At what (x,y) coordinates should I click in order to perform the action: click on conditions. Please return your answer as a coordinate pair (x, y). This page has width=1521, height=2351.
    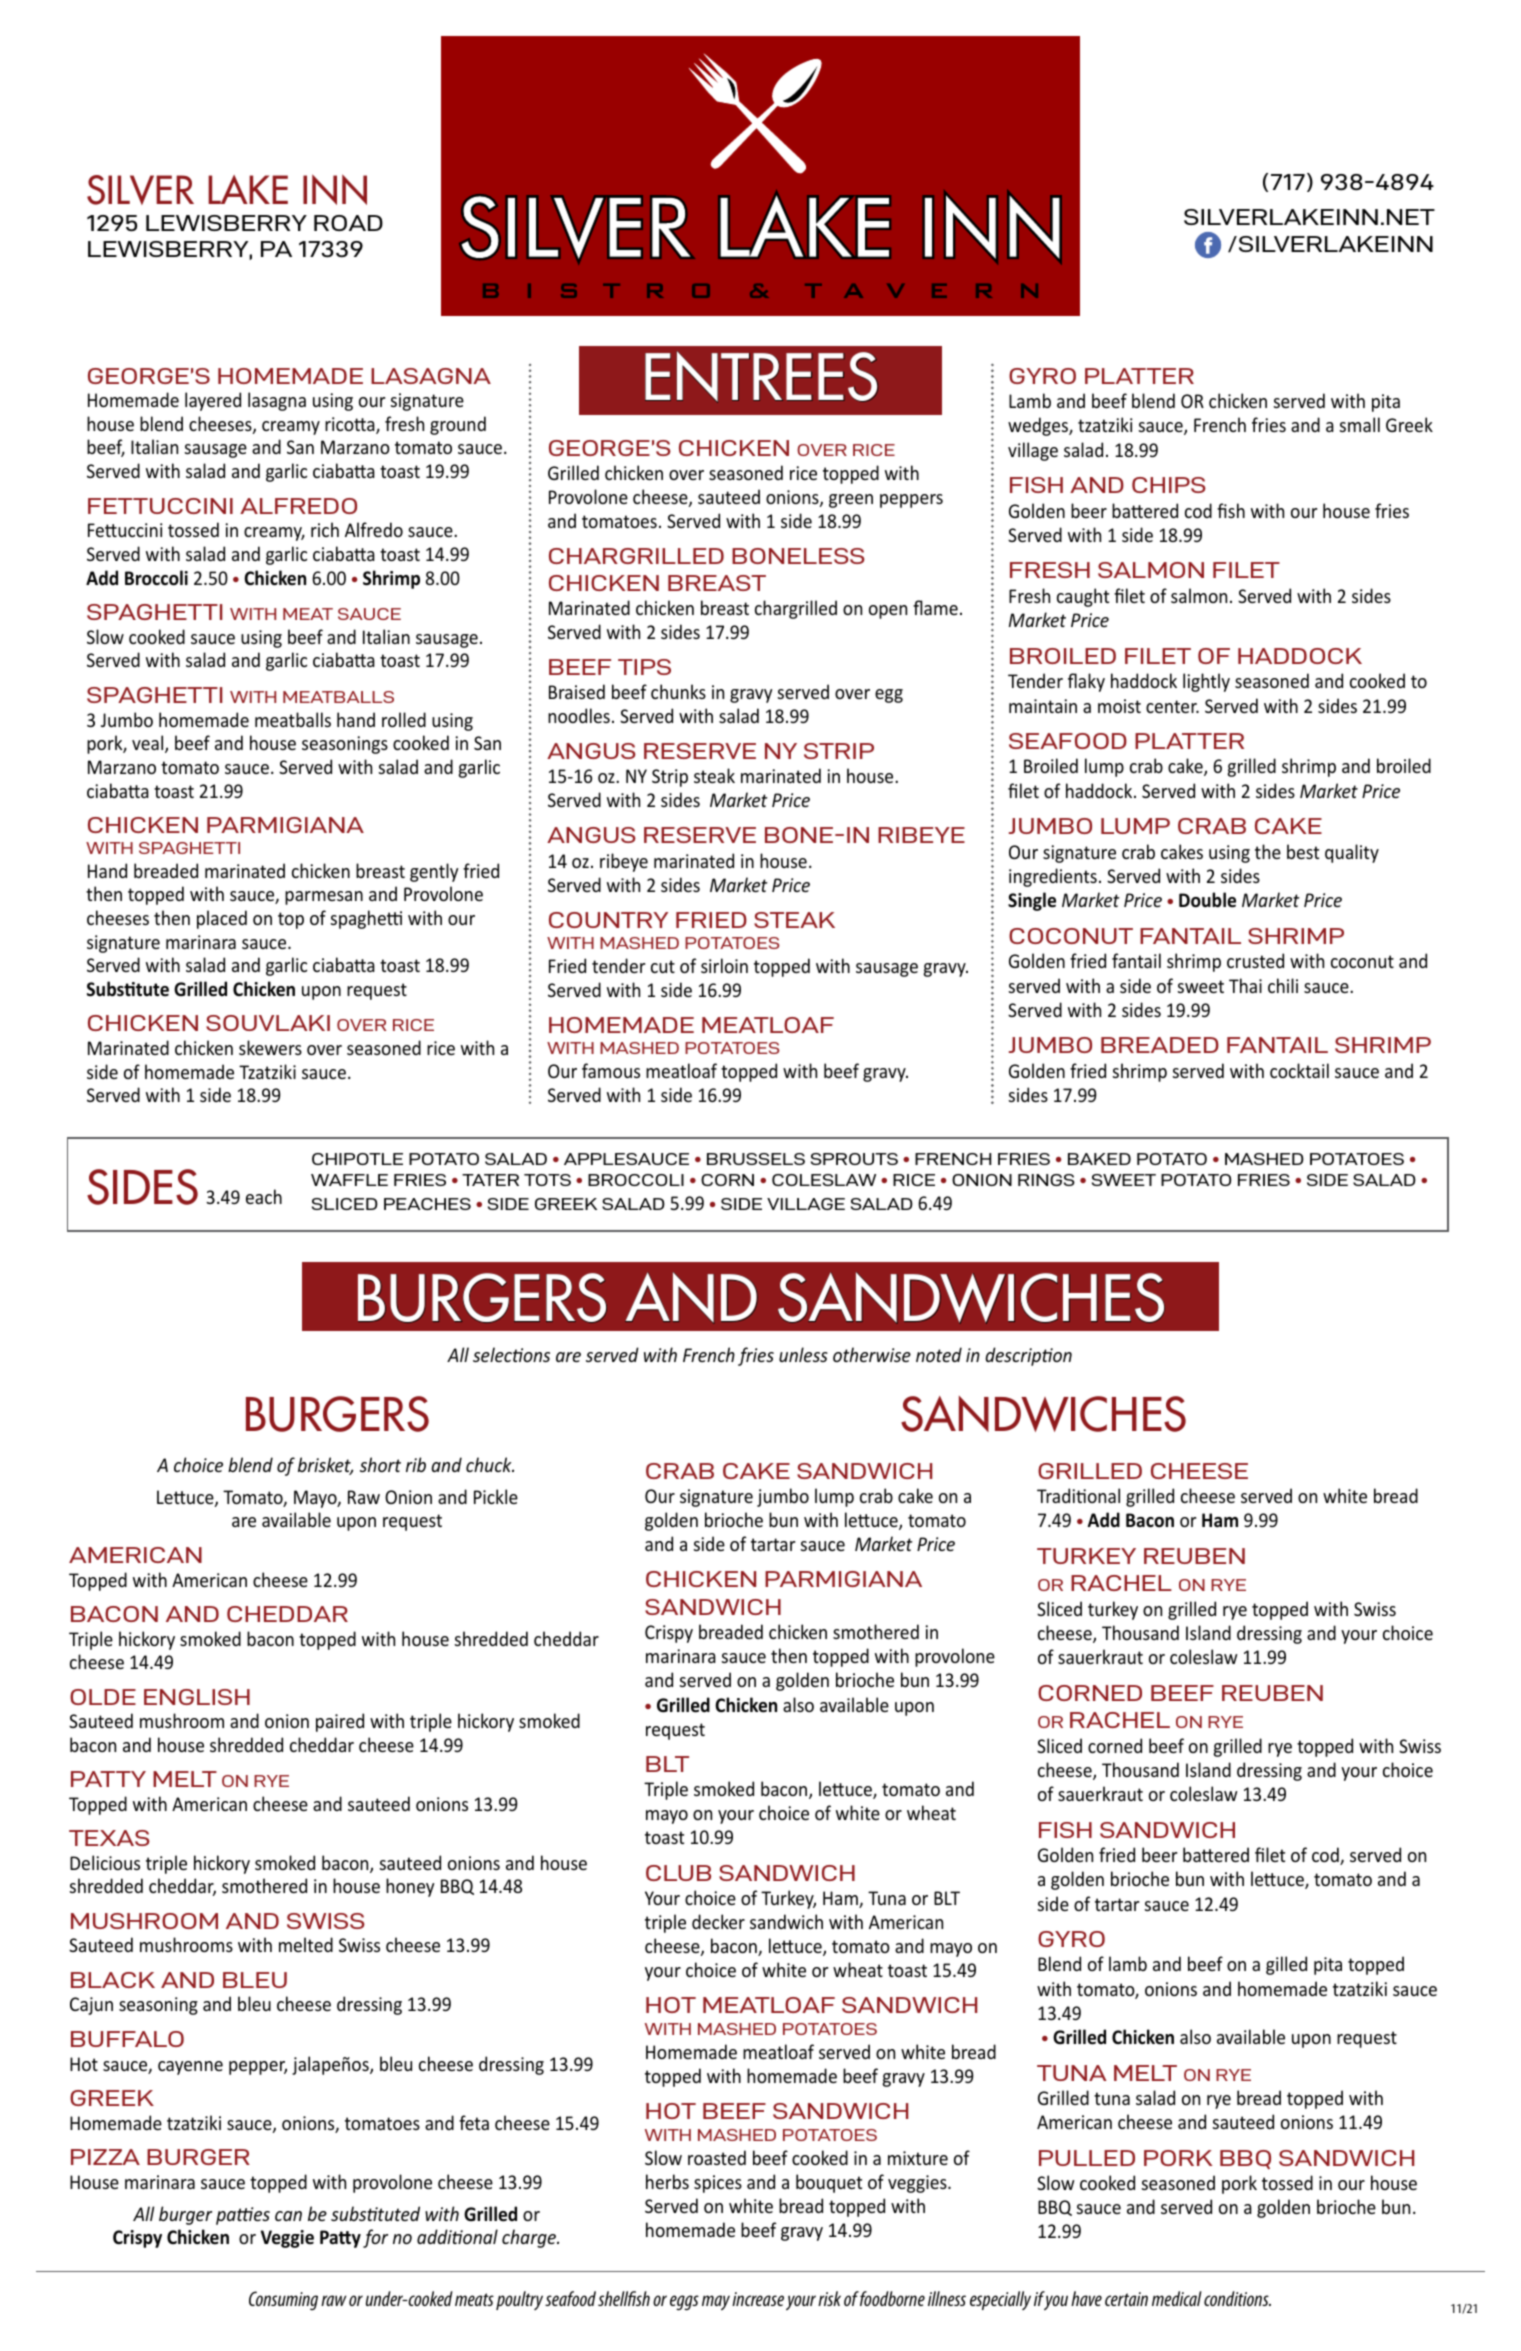
    Looking at the image, I should click on (1237, 2298).
